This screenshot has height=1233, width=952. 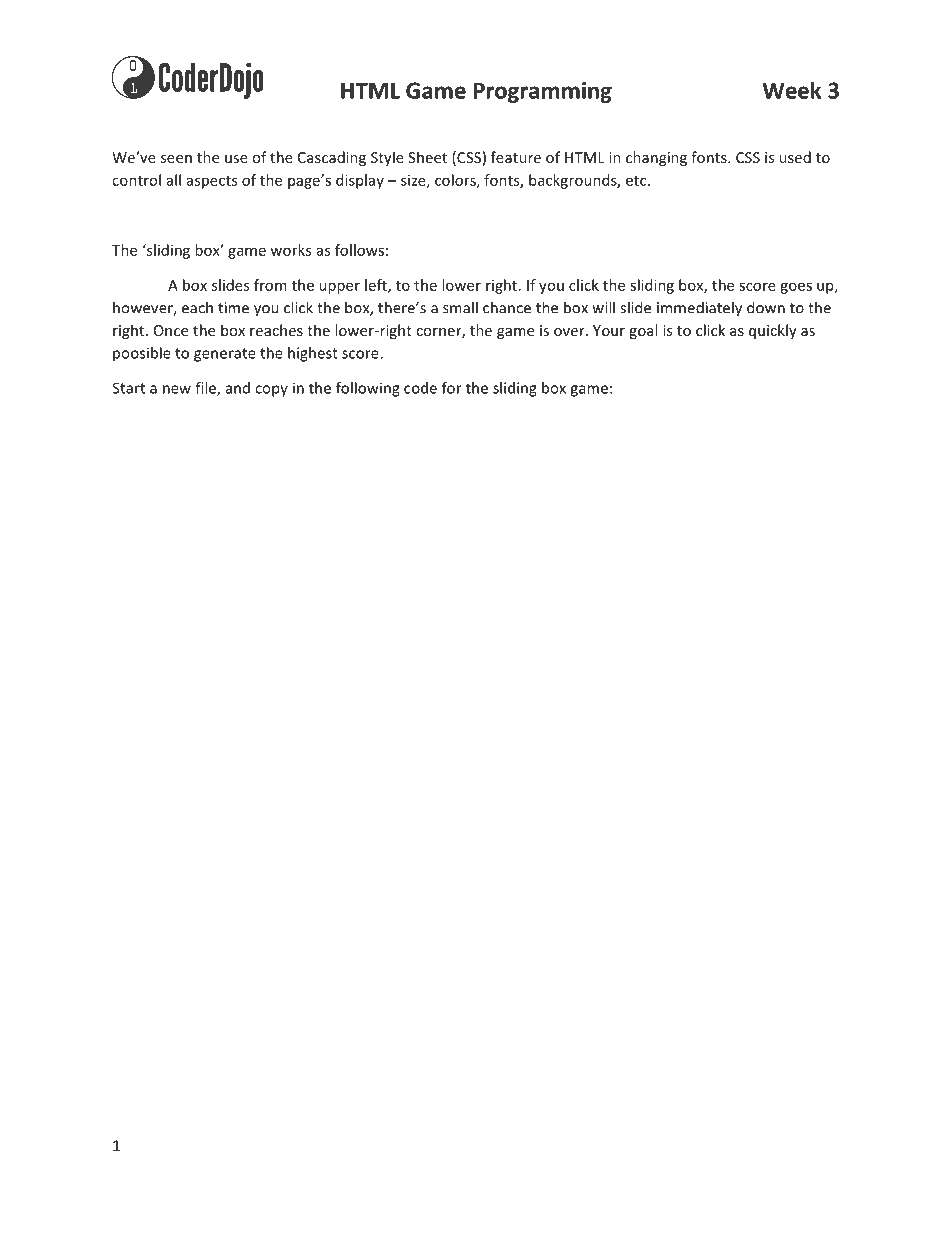 I want to click on Week, so click(x=792, y=90).
